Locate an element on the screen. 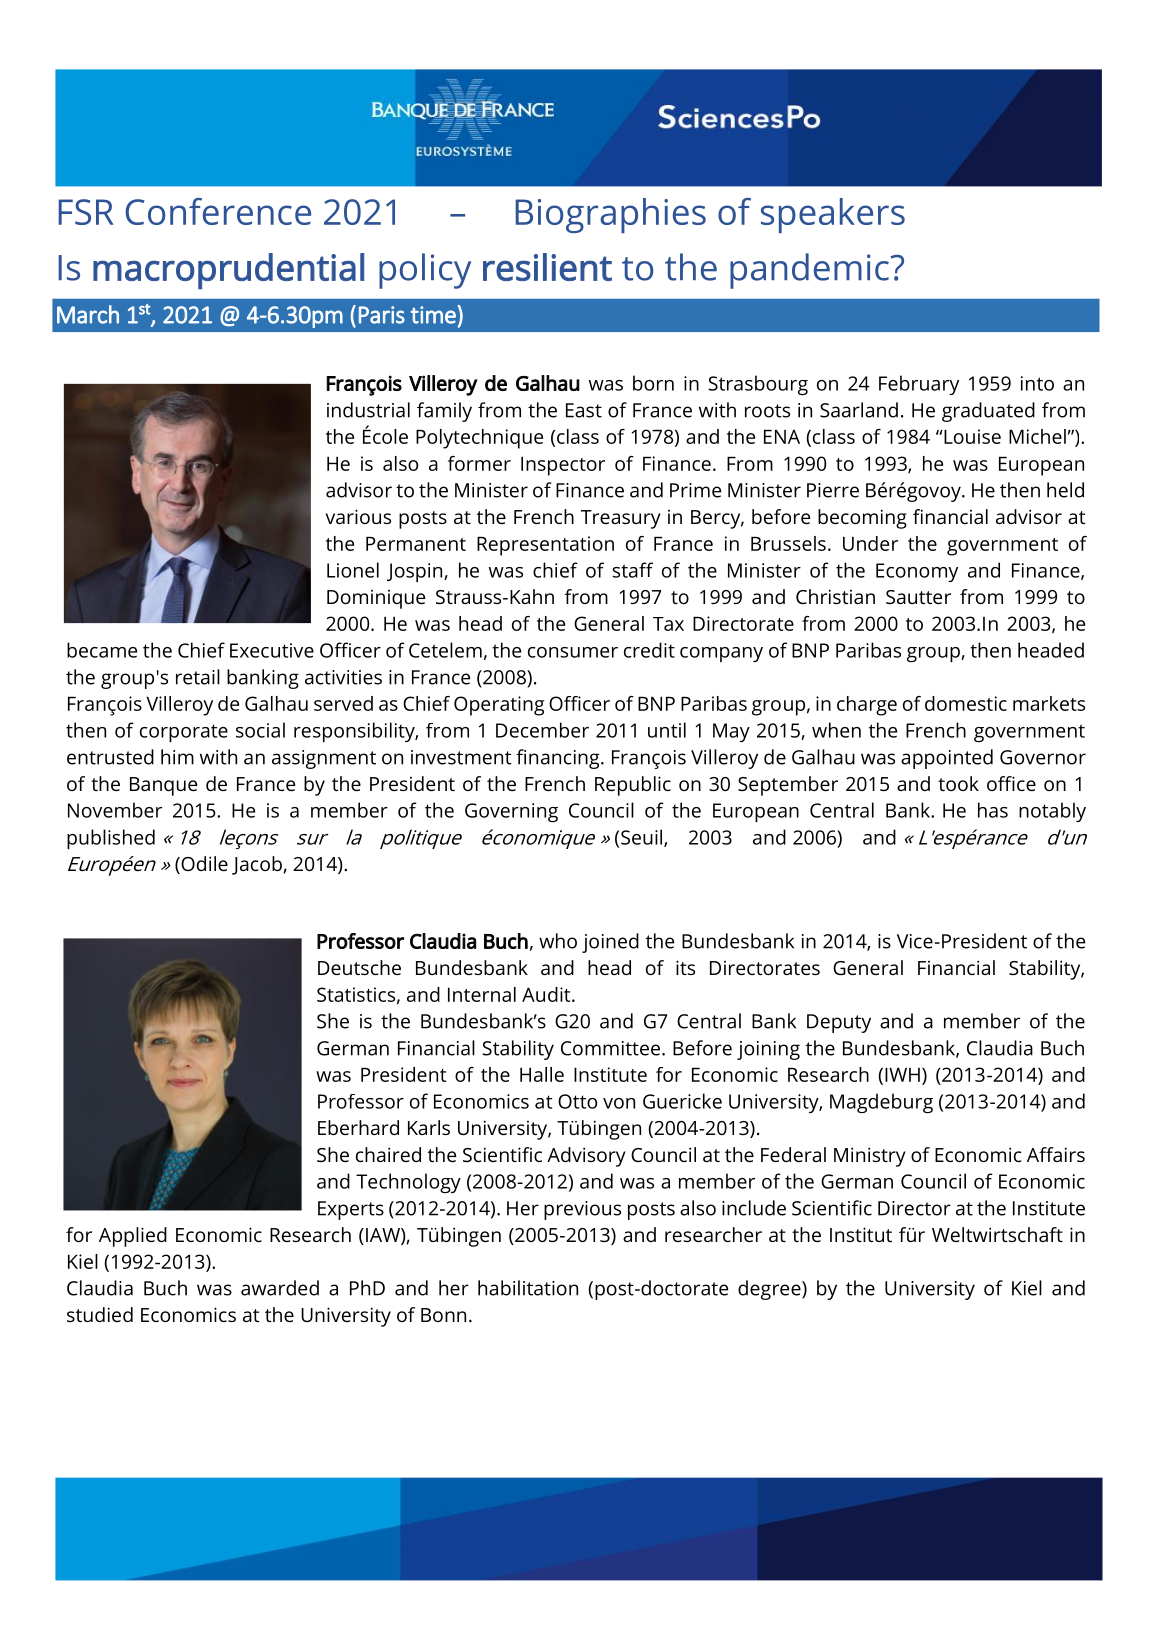  speakers is located at coordinates (833, 215).
